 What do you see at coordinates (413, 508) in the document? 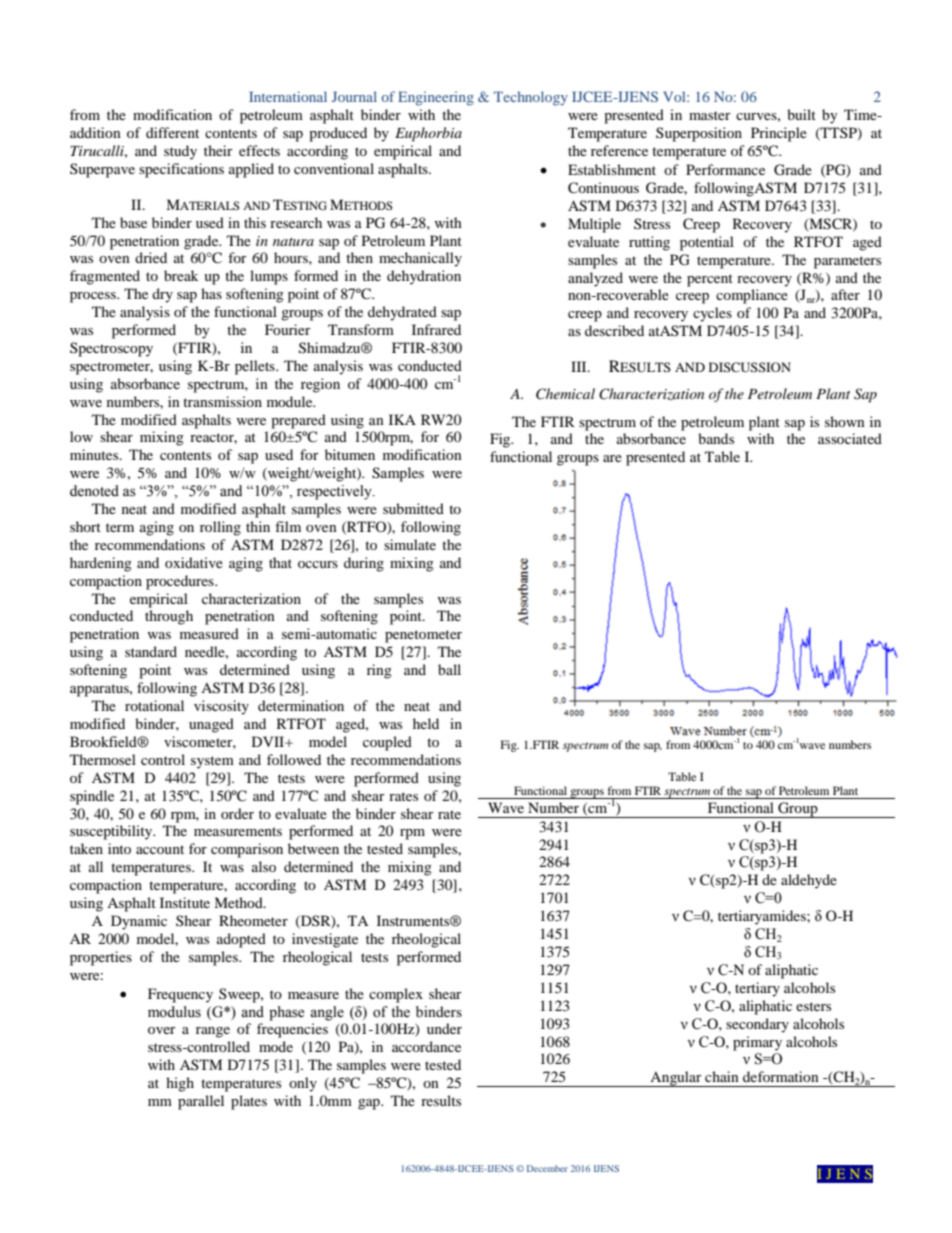
I see `submitted` at bounding box center [413, 508].
